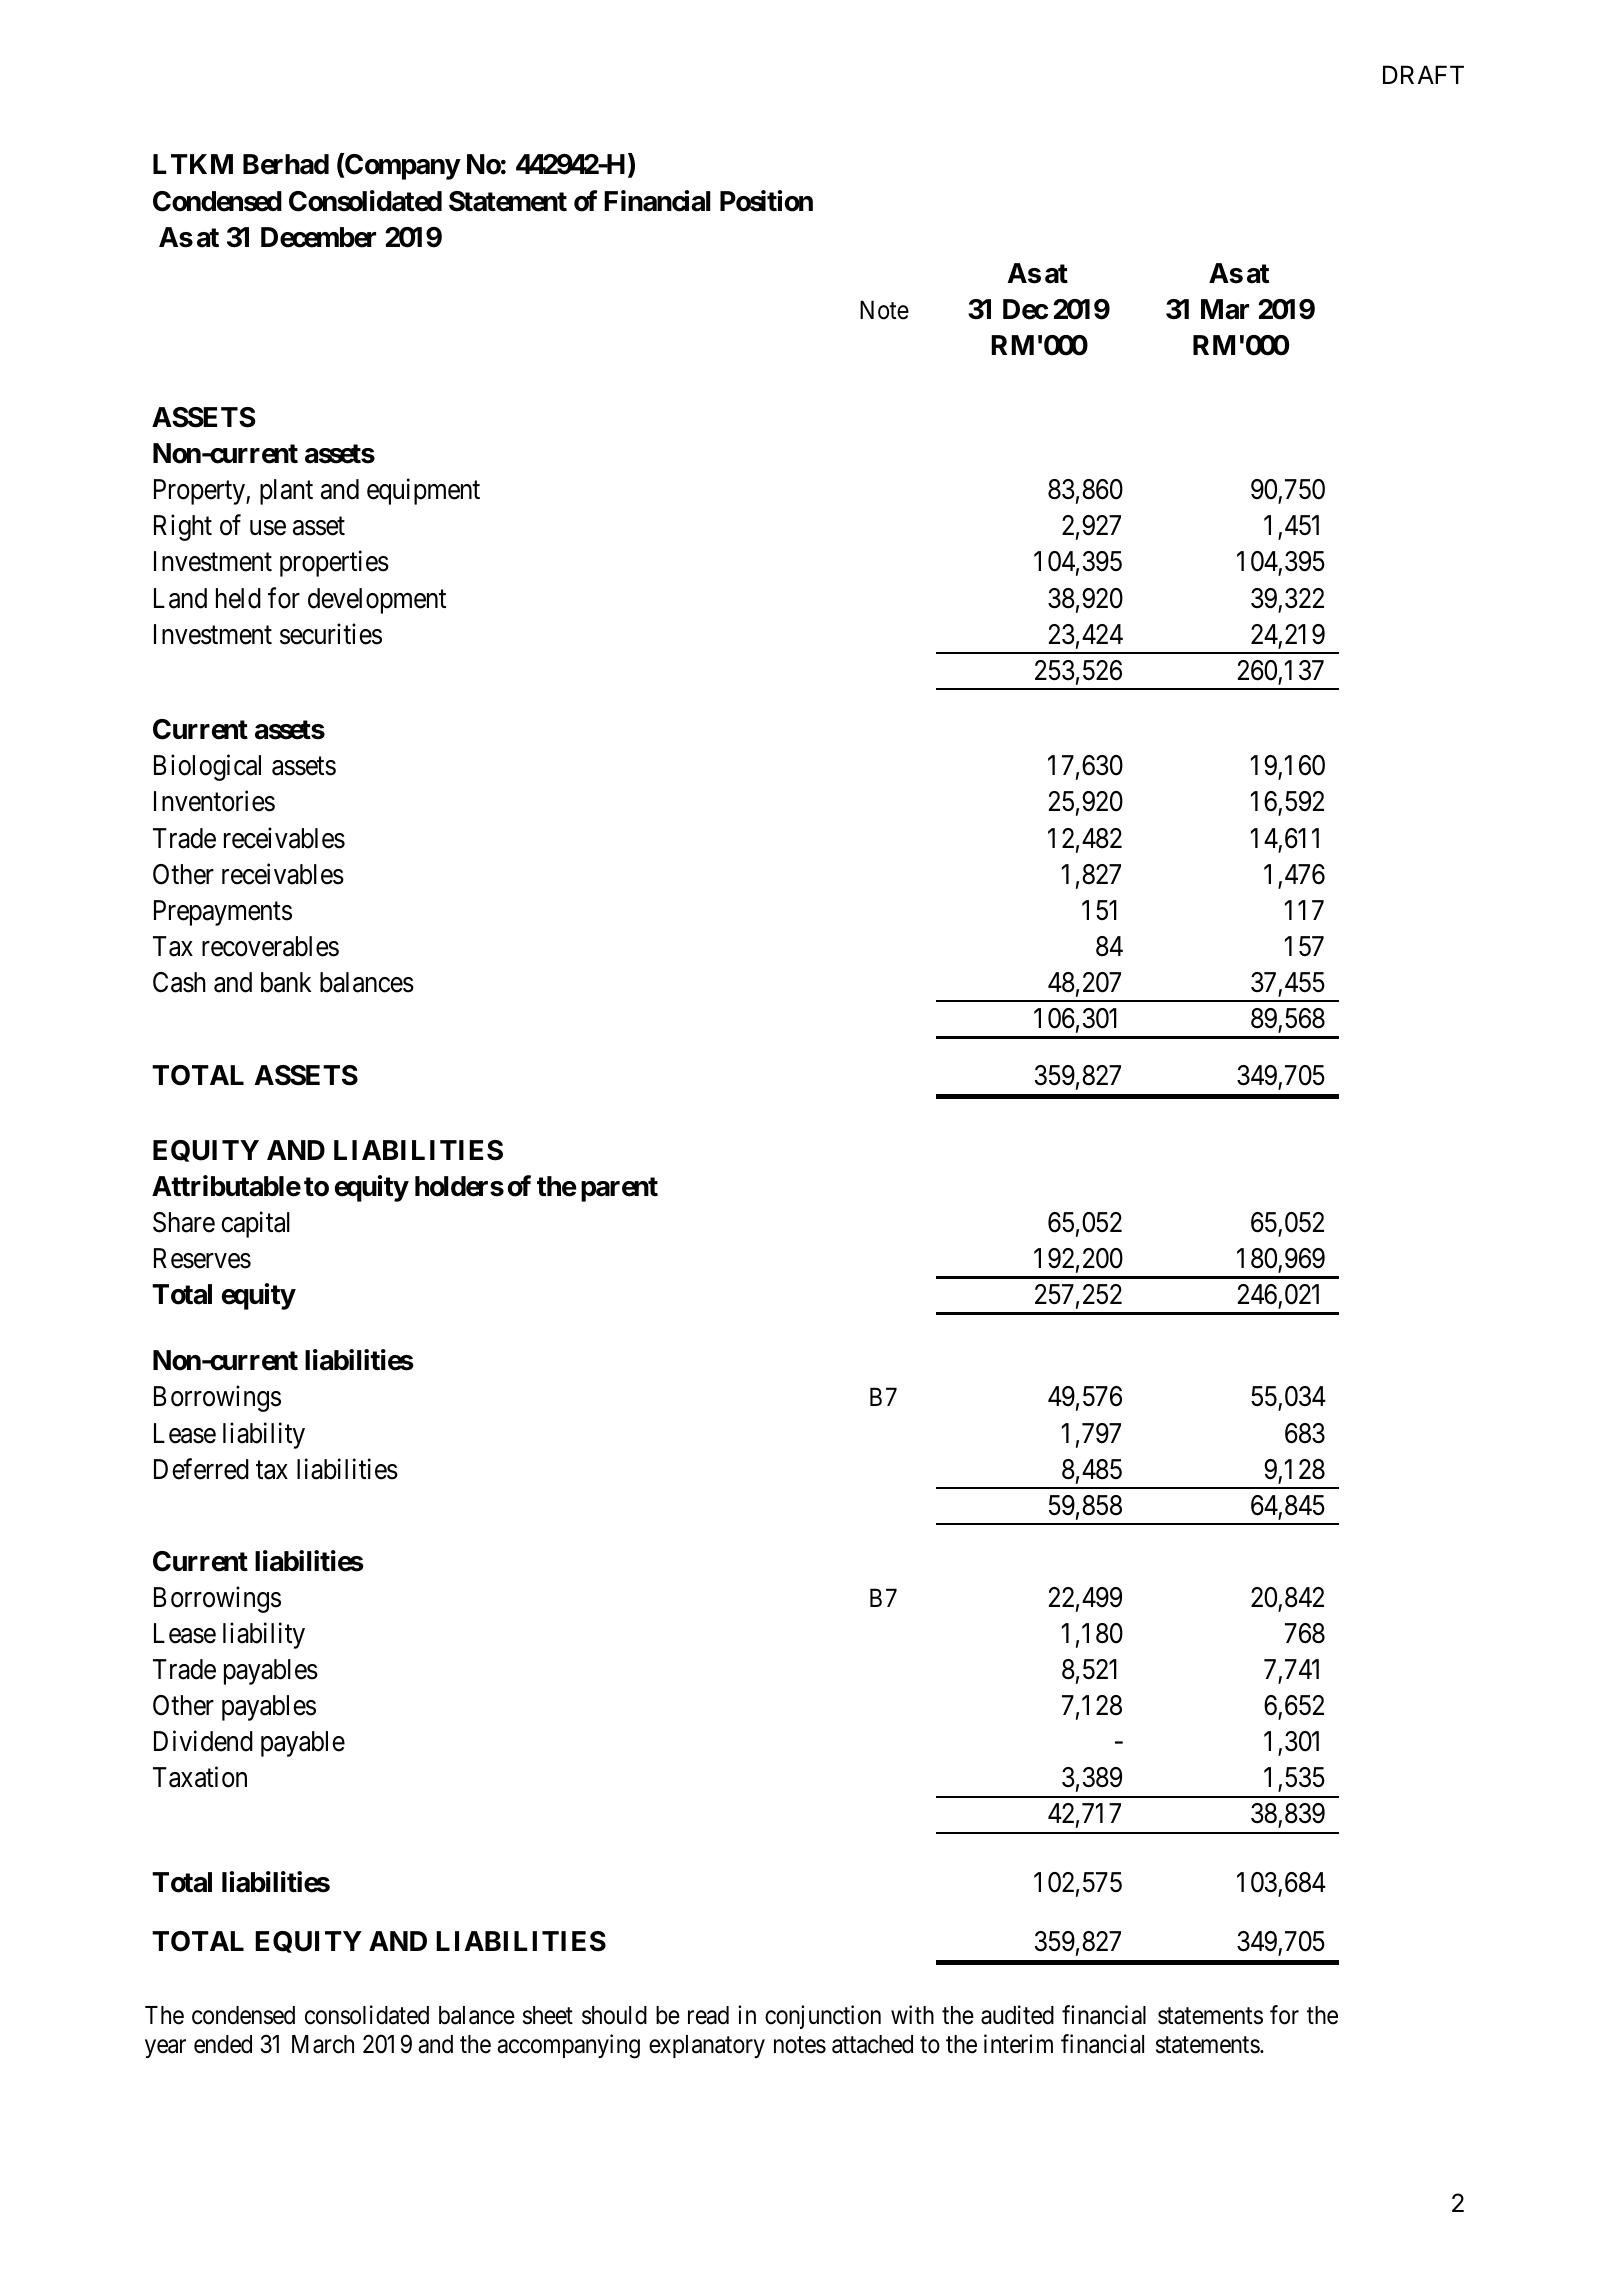 The width and height of the page is (1613, 2281). Describe the element at coordinates (823, 2017) in the page. I see `conjunction` at that location.
